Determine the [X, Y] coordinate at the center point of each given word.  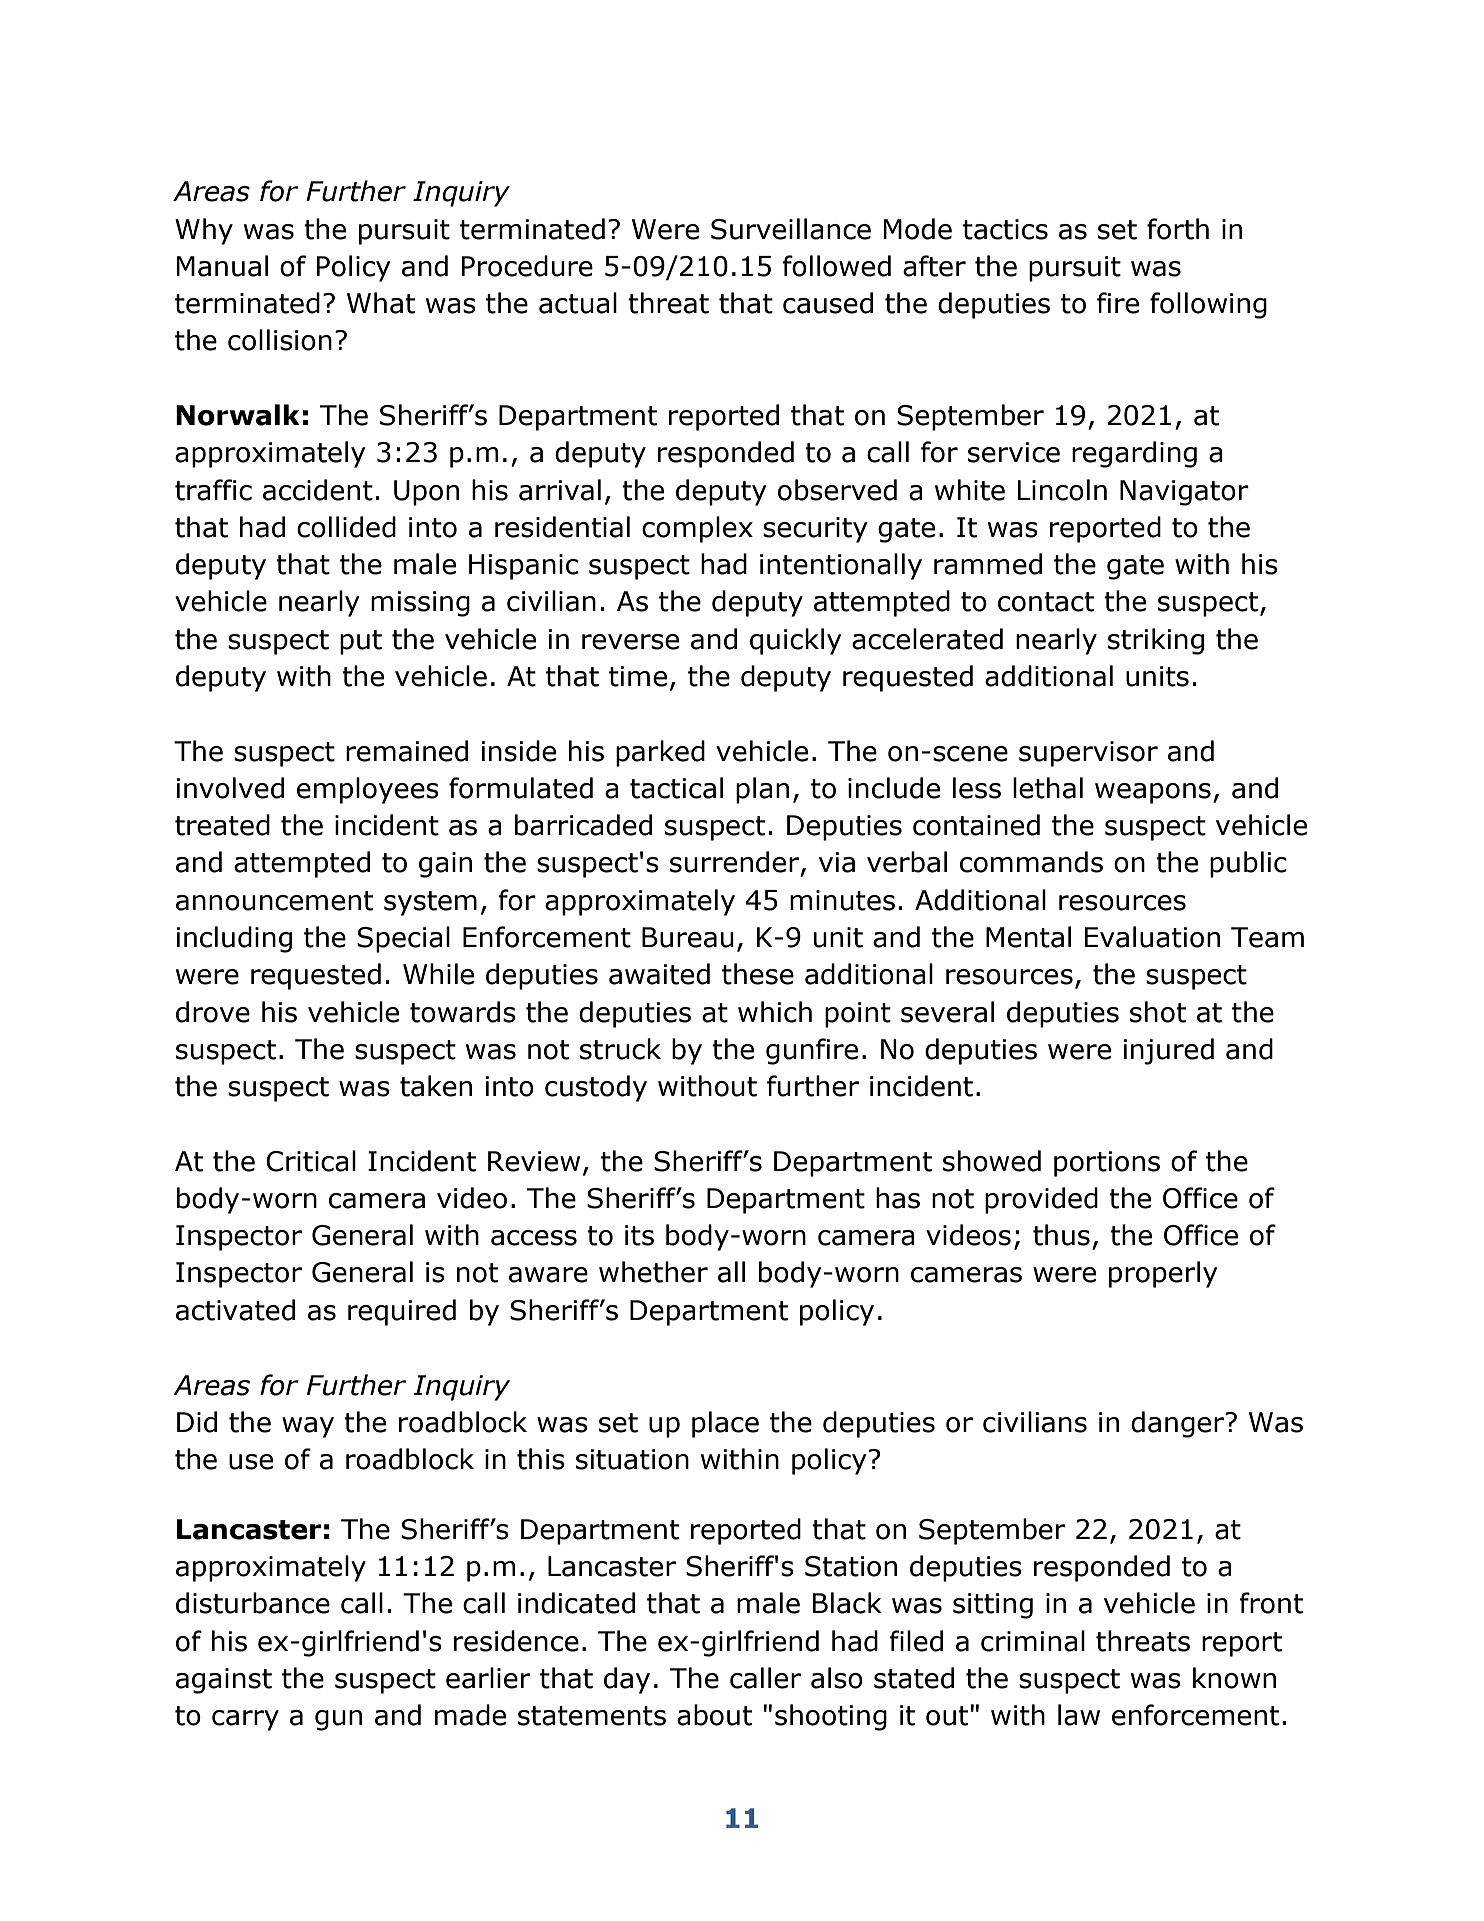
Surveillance [791, 229]
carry [245, 1720]
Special [403, 939]
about [714, 1715]
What [381, 303]
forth [1178, 229]
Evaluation [1152, 937]
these [758, 974]
